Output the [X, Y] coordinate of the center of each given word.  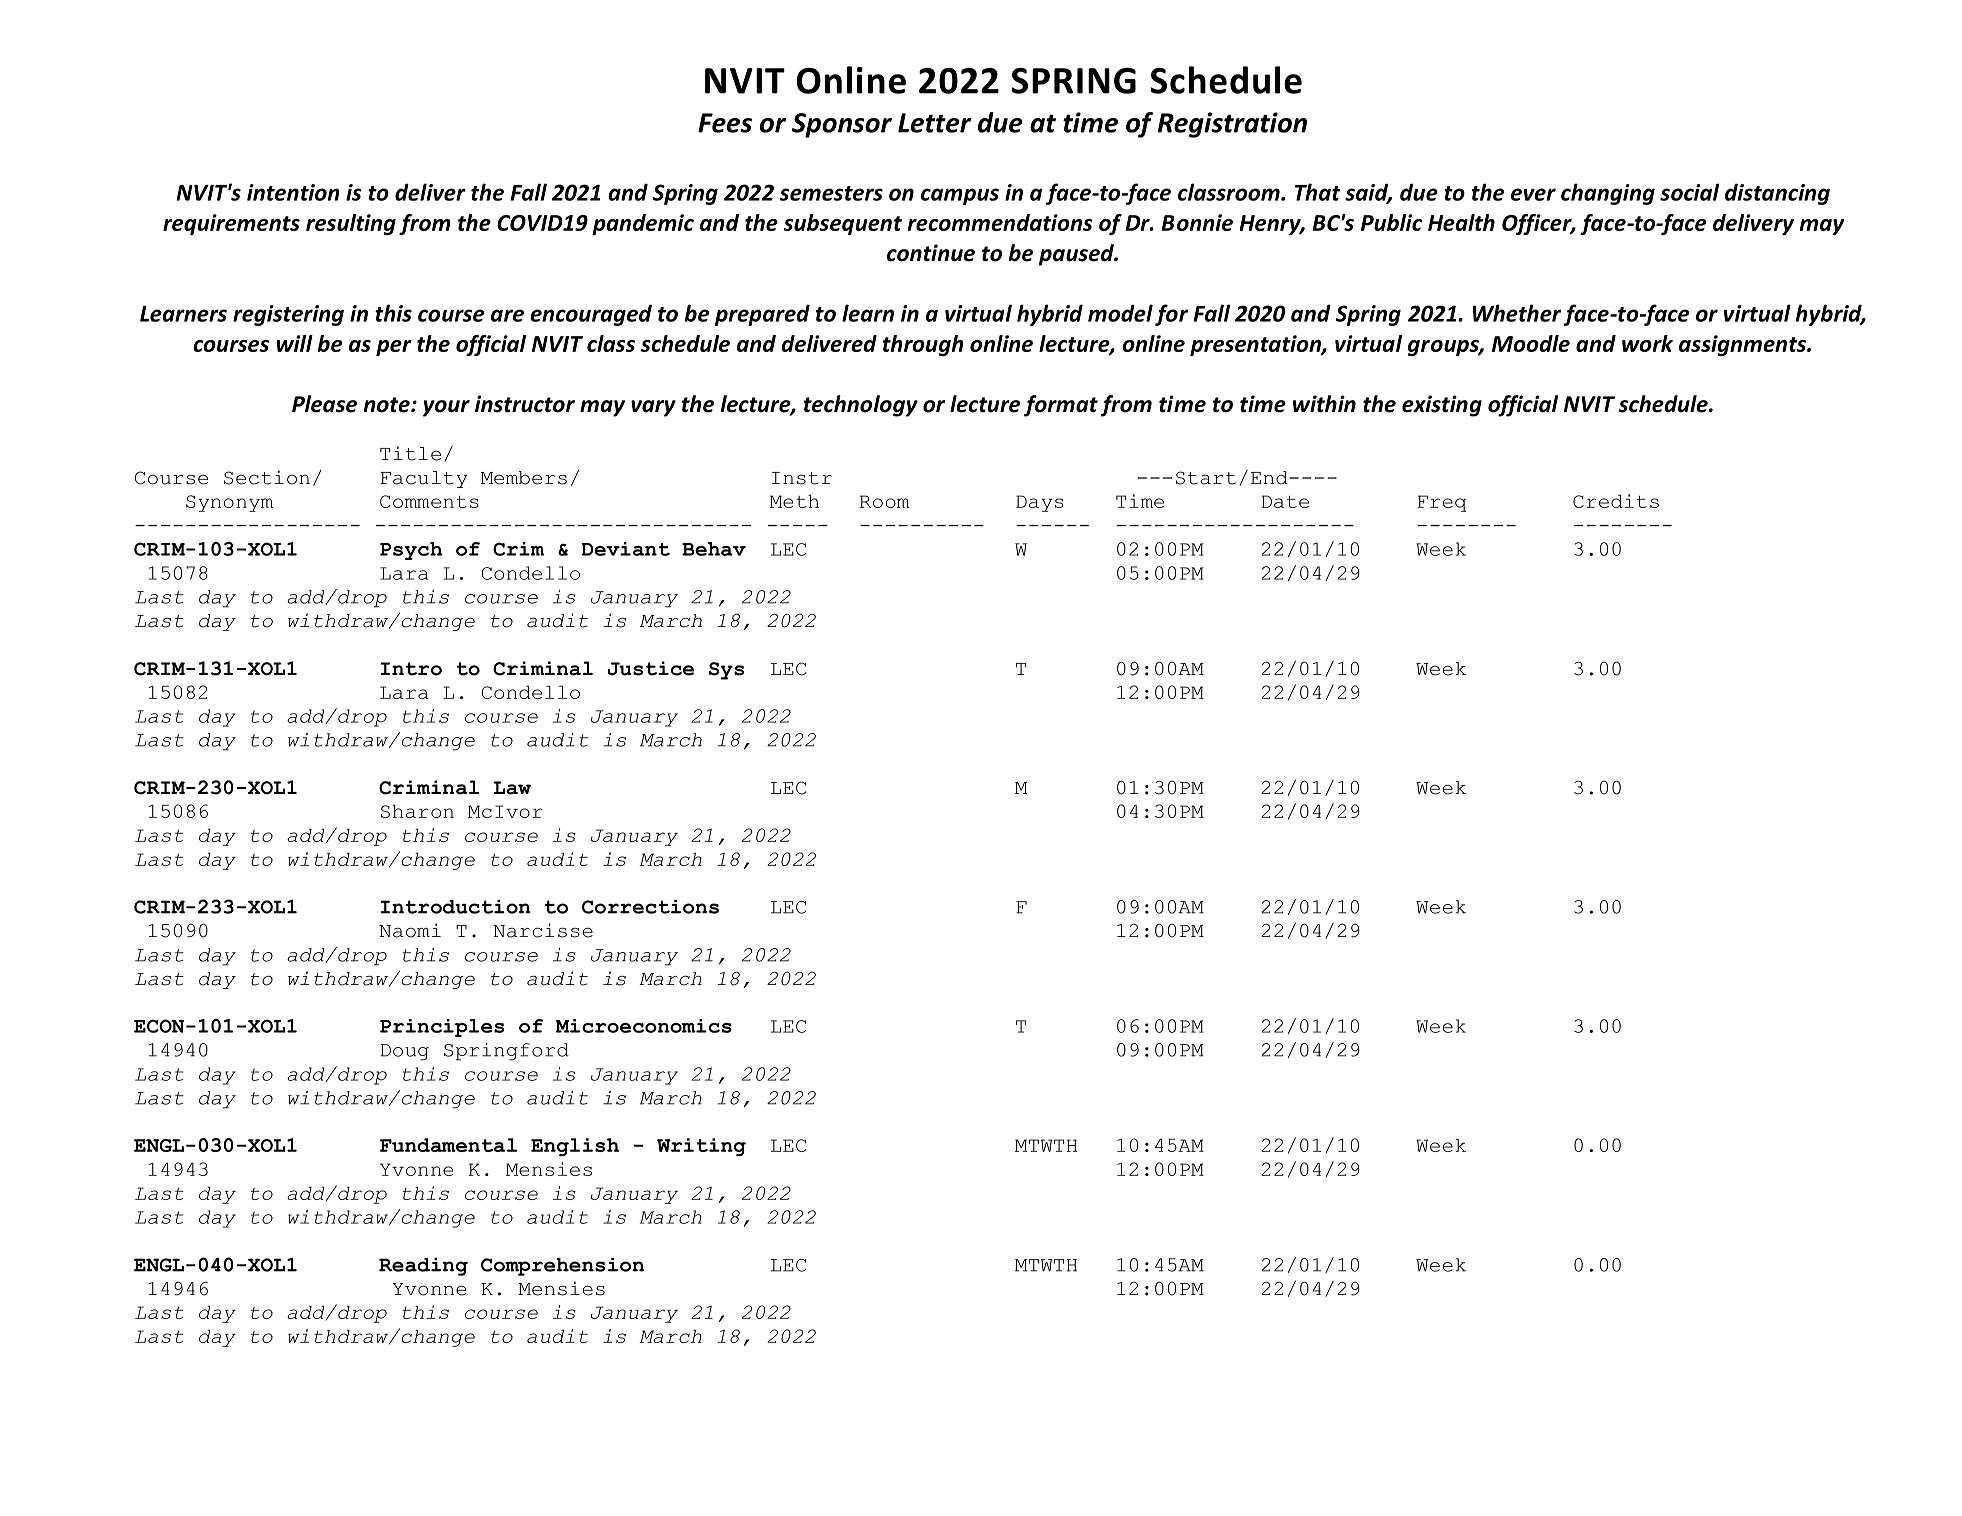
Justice [651, 668]
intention [293, 192]
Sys [726, 671]
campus [960, 196]
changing [1608, 194]
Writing [701, 1147]
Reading [423, 1267]
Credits [1616, 501]
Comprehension [562, 1267]
